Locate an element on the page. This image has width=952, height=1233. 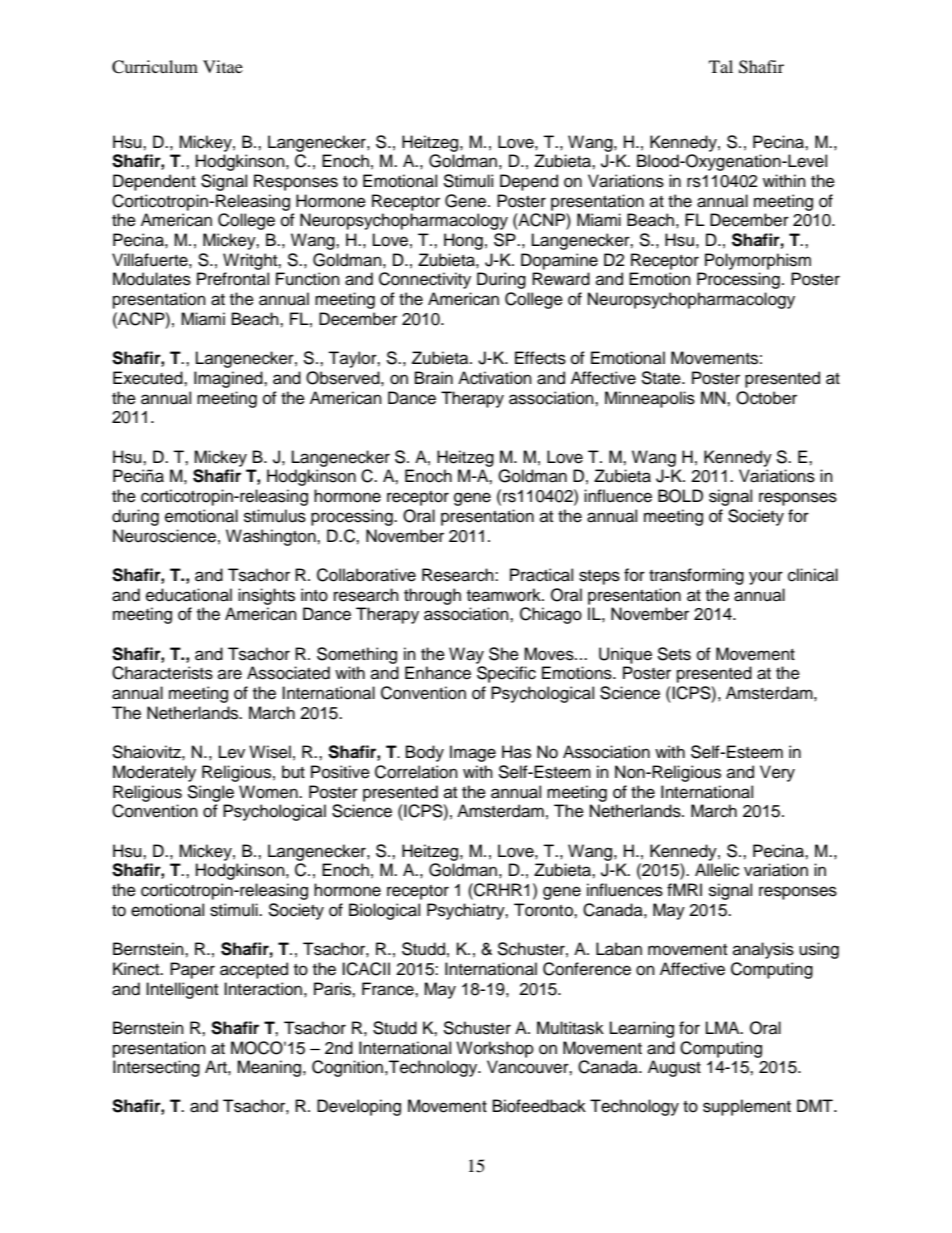
Vitae is located at coordinates (223, 66).
